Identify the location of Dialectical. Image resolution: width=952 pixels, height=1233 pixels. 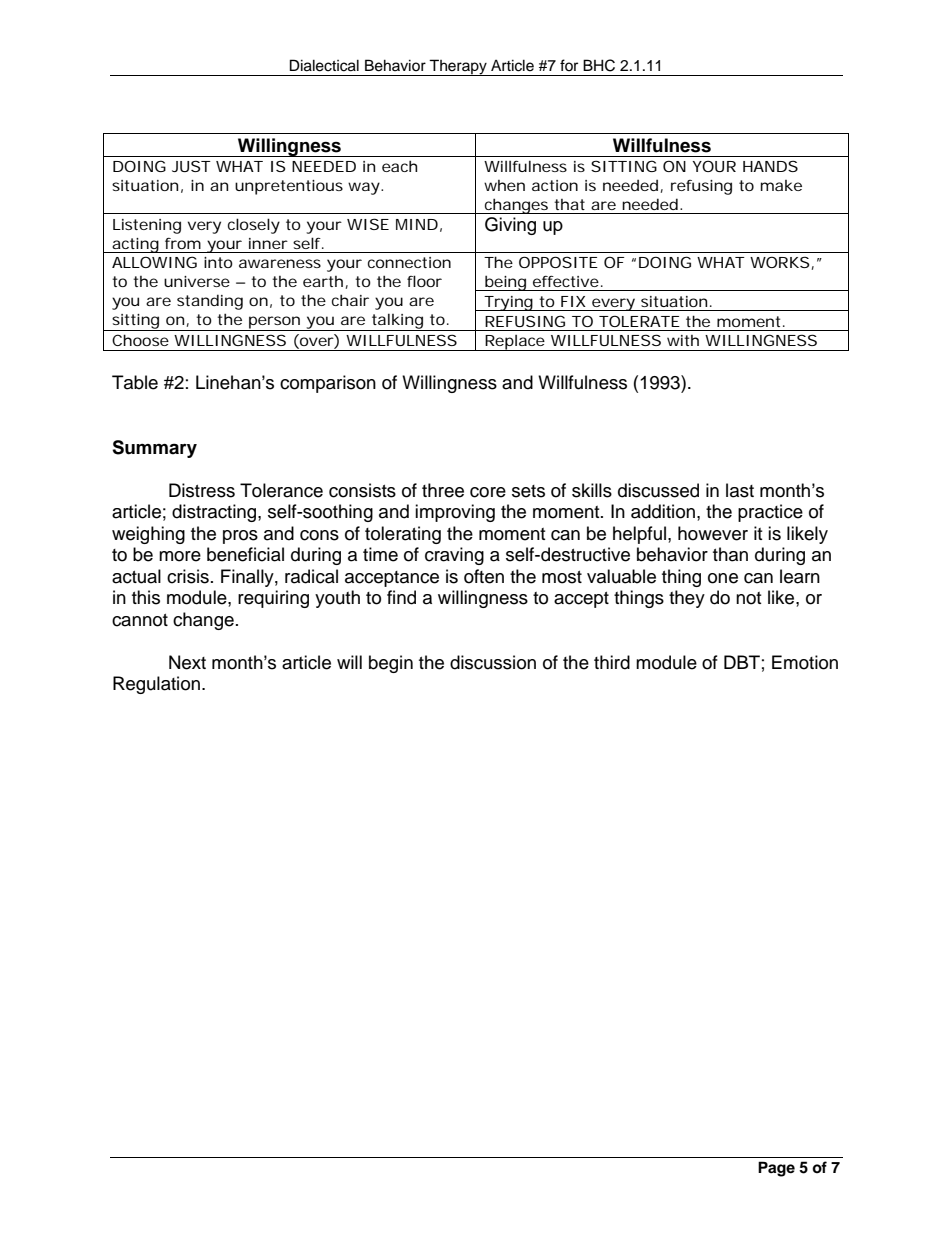
(324, 65).
